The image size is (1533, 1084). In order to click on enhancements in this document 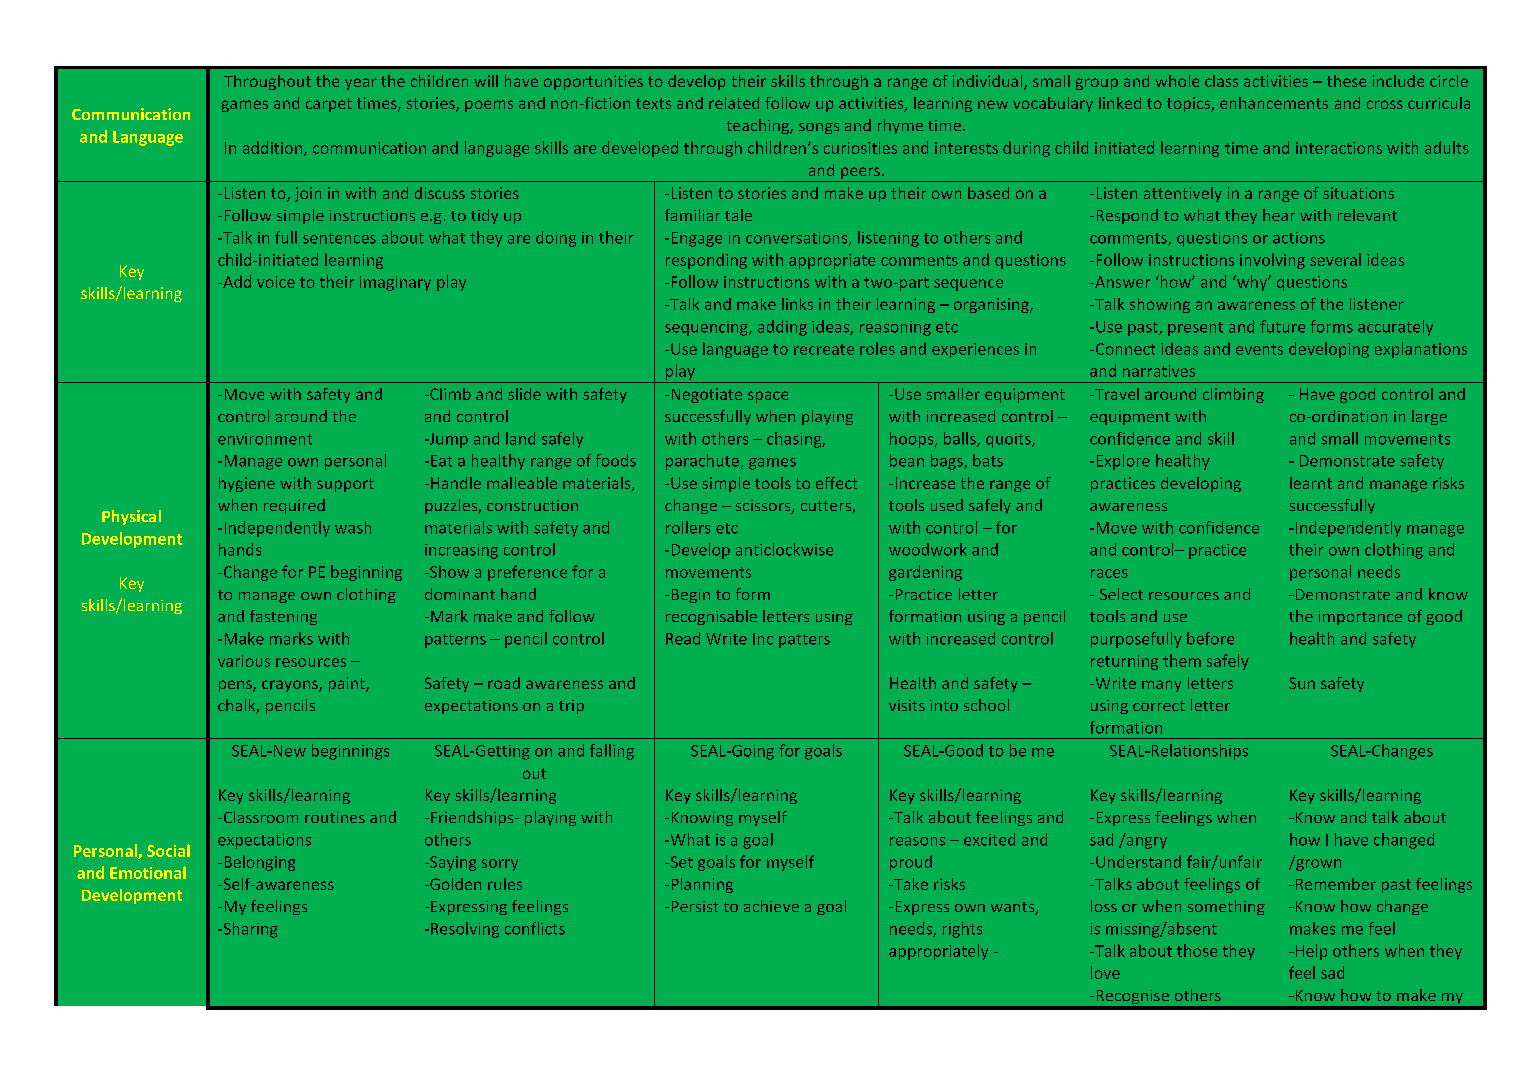, I will do `click(1274, 103)`.
